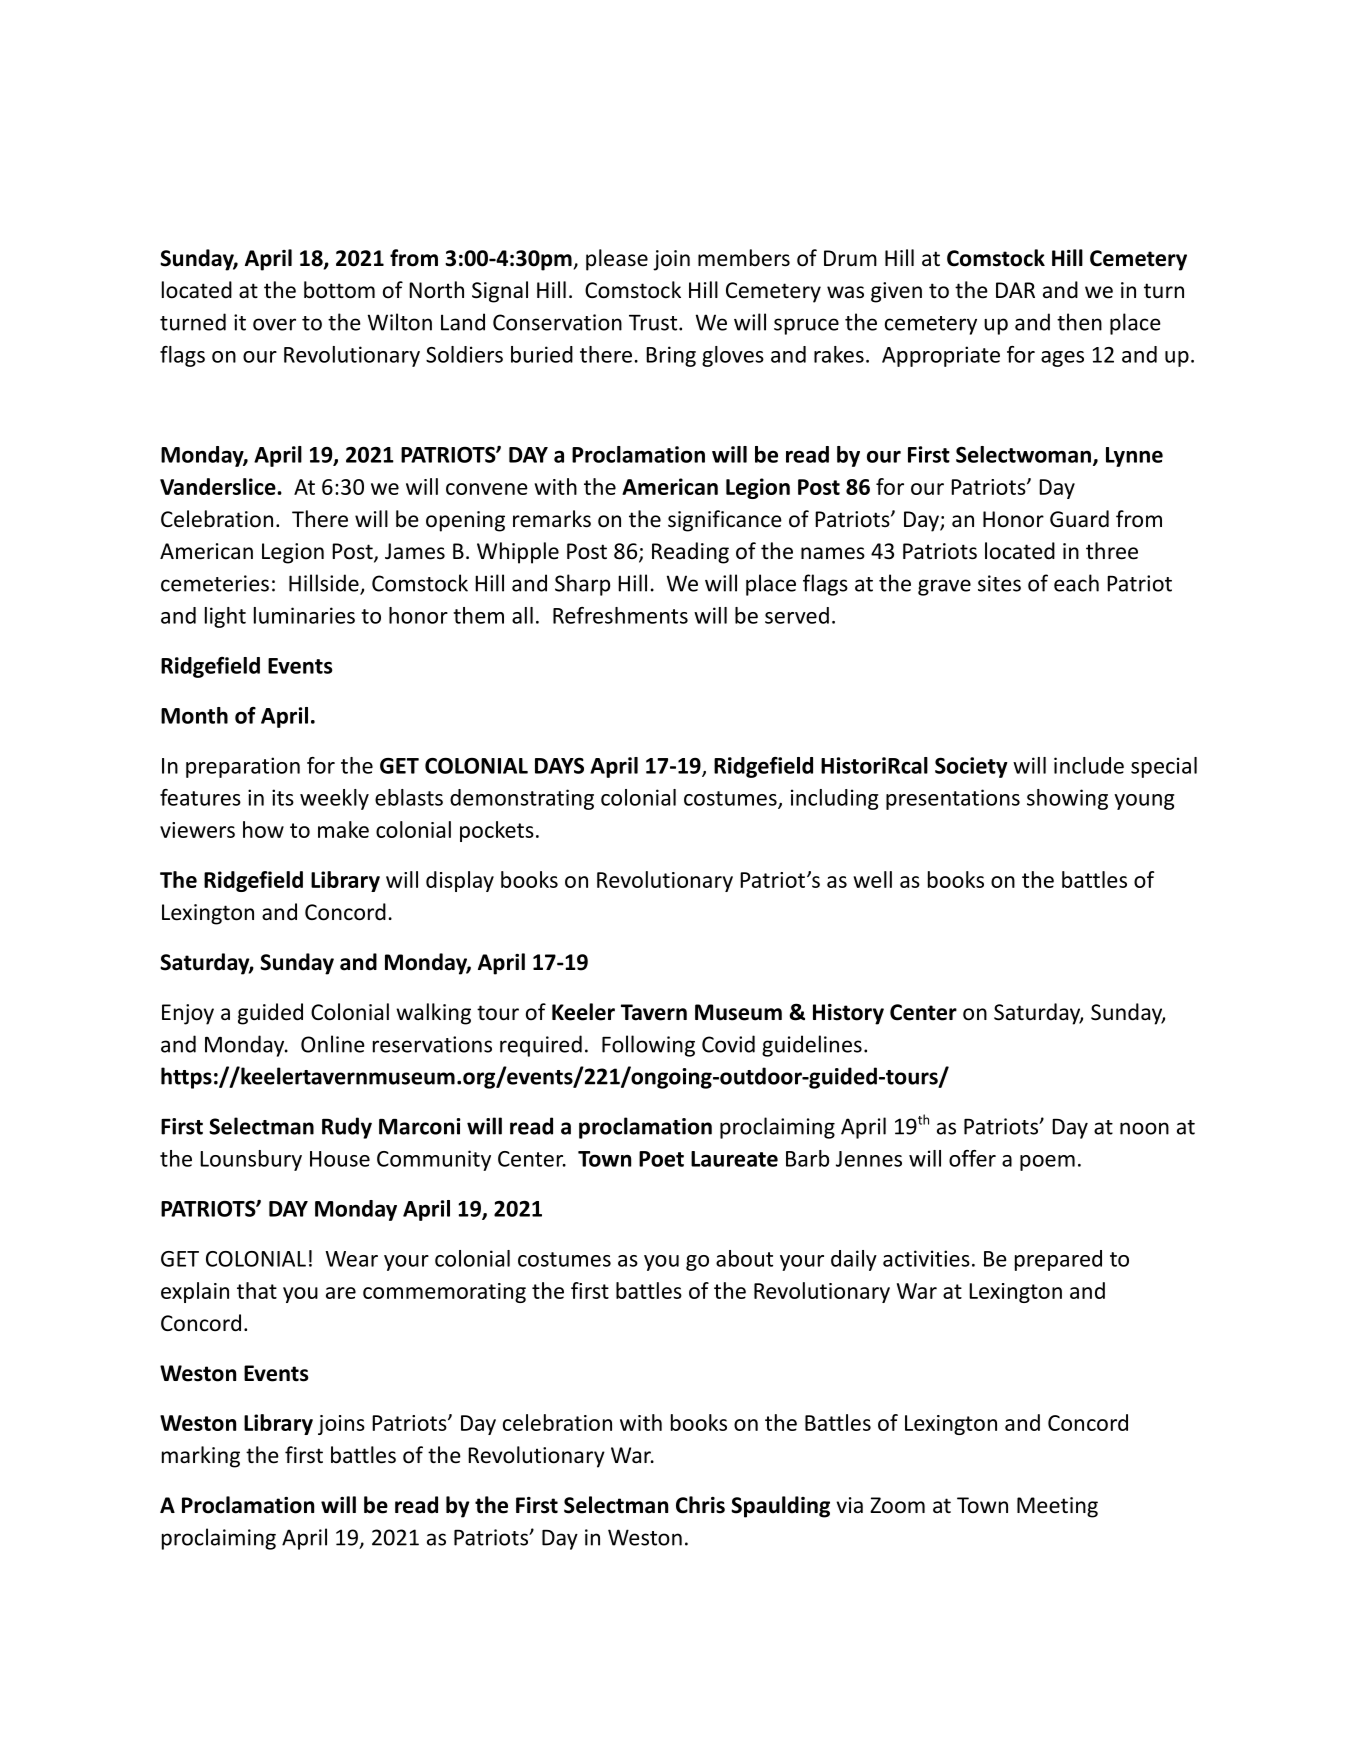 The width and height of the screenshot is (1360, 1760). Describe the element at coordinates (1015, 290) in the screenshot. I see `DAR` at that location.
